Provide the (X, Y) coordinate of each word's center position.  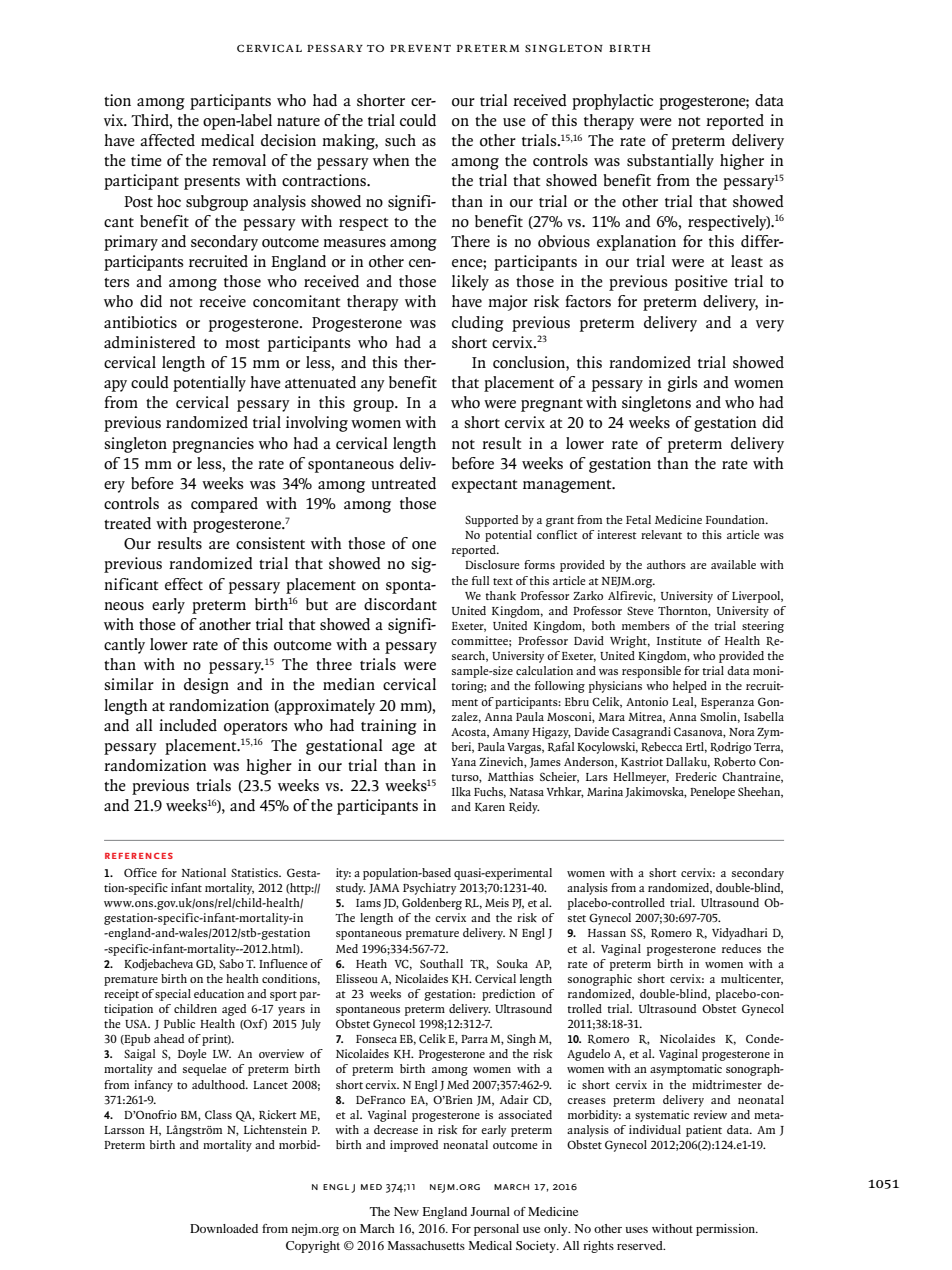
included (188, 725)
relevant (661, 534)
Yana (463, 762)
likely (470, 283)
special (173, 995)
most (242, 344)
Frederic (696, 776)
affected (167, 140)
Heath (371, 963)
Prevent (420, 48)
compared (224, 505)
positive (701, 283)
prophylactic (612, 102)
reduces (741, 948)
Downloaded (224, 1228)
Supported (491, 521)
